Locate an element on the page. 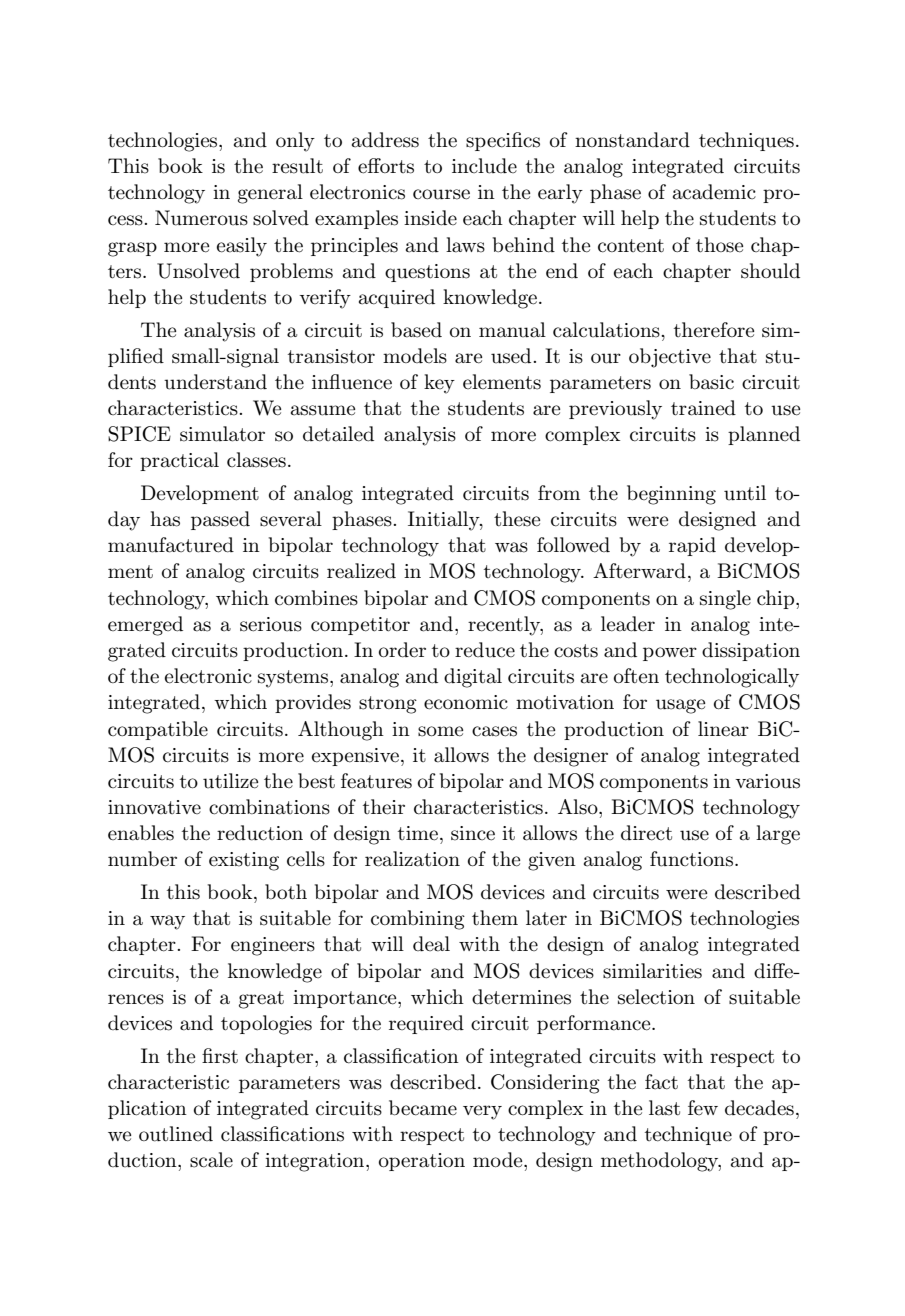 This page has width=905, height=1316. serious is located at coordinates (271, 624).
